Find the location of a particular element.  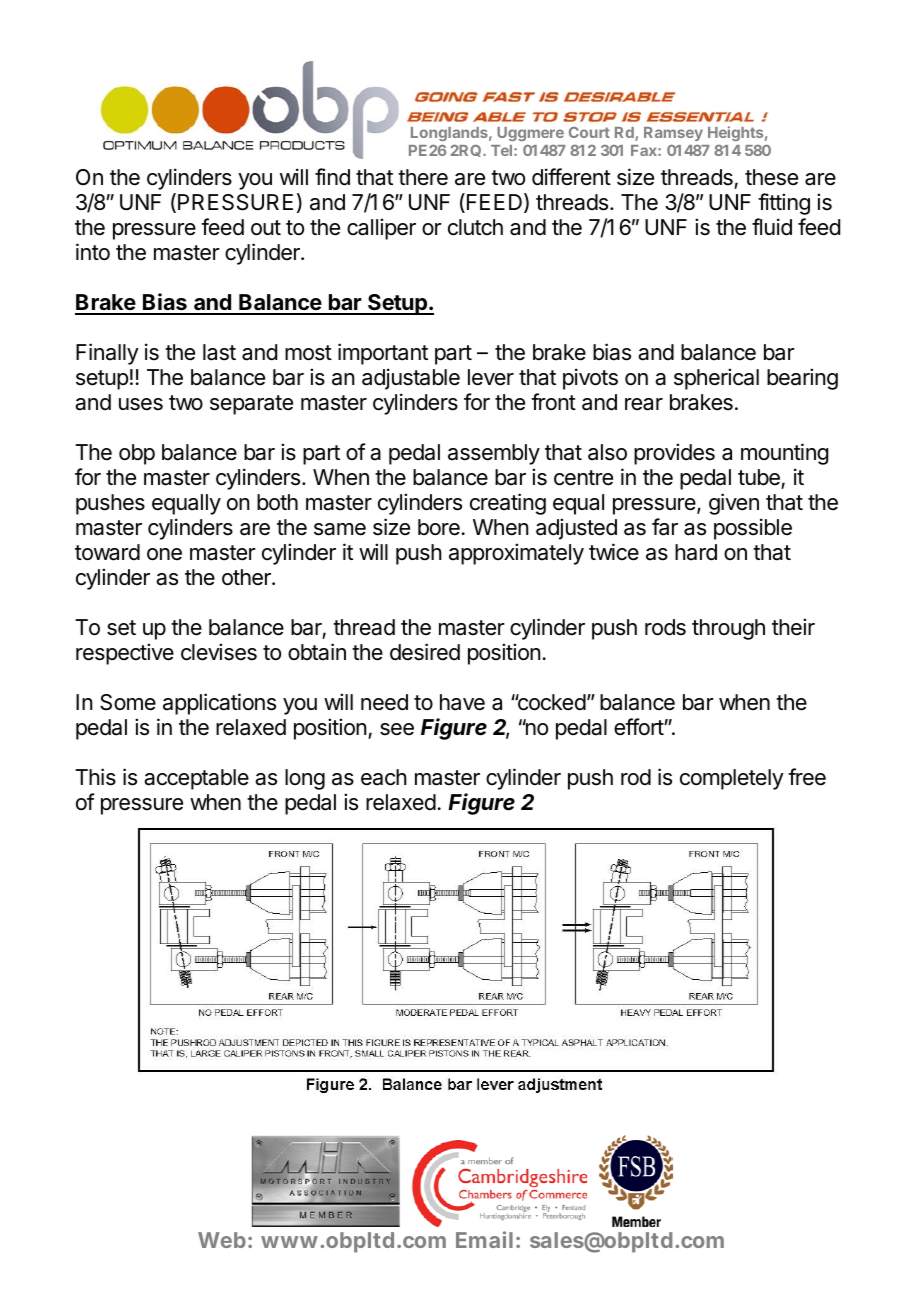

given is located at coordinates (734, 504).
